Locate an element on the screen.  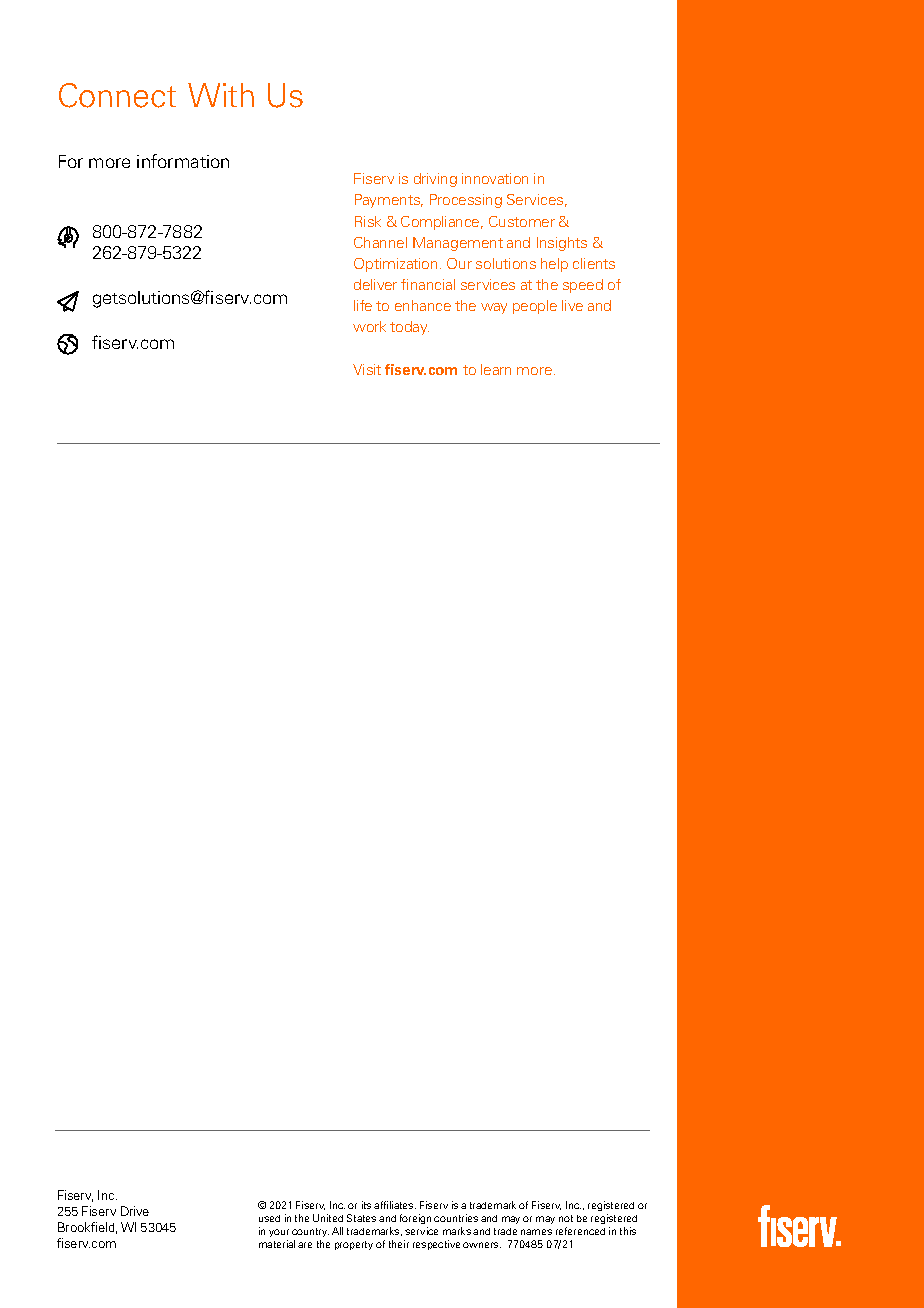
Drive is located at coordinates (135, 1211).
